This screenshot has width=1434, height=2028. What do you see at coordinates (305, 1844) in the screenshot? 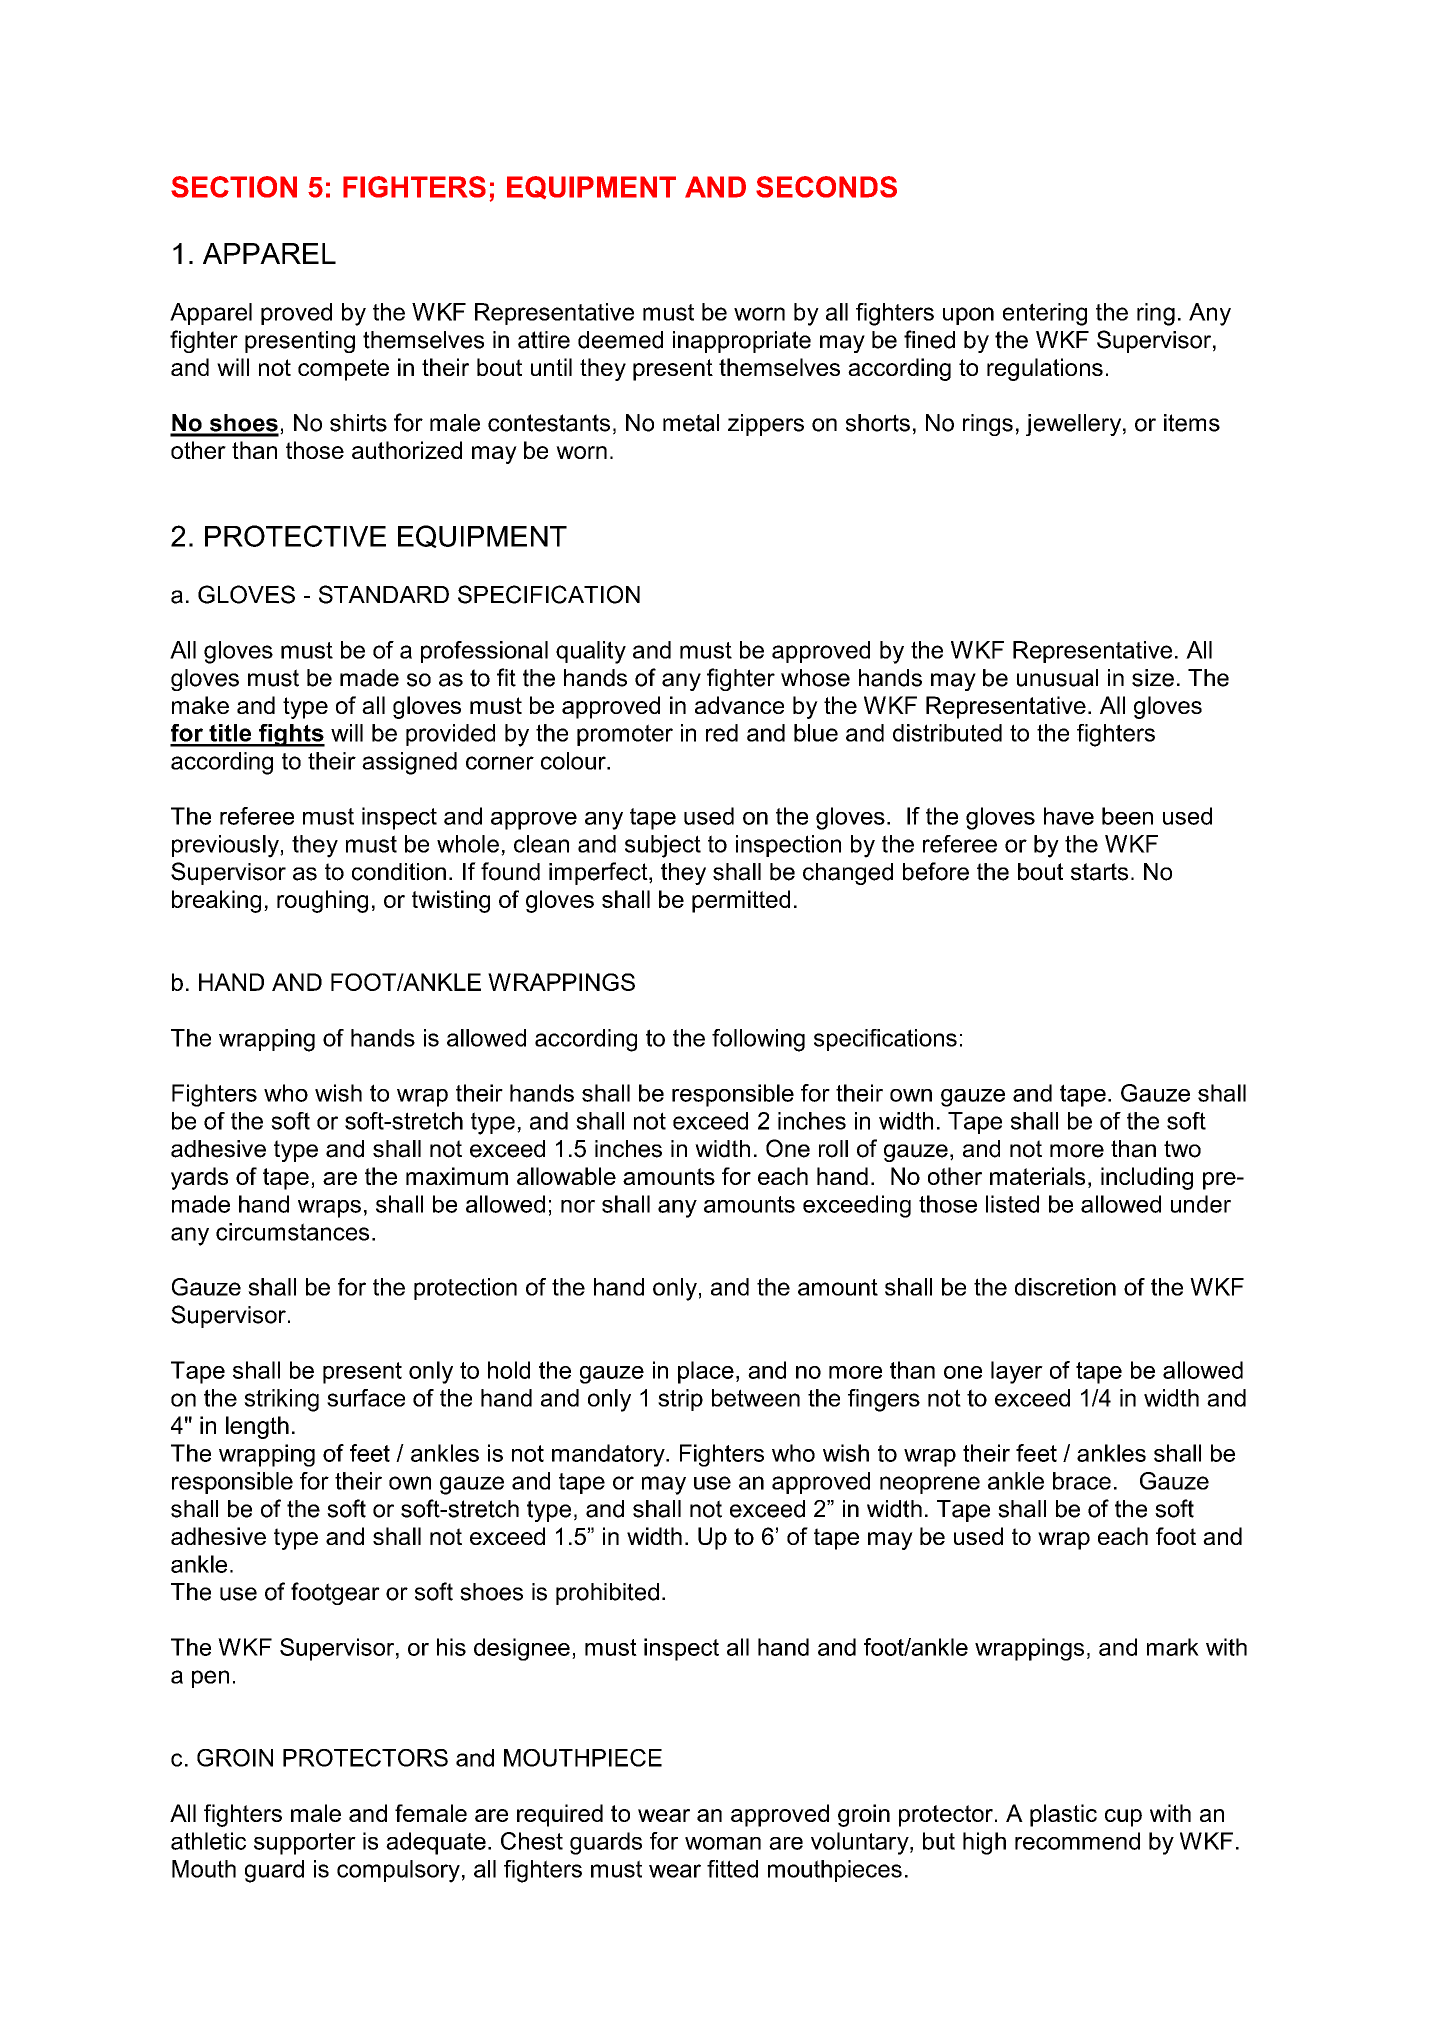
I see `supporter` at bounding box center [305, 1844].
